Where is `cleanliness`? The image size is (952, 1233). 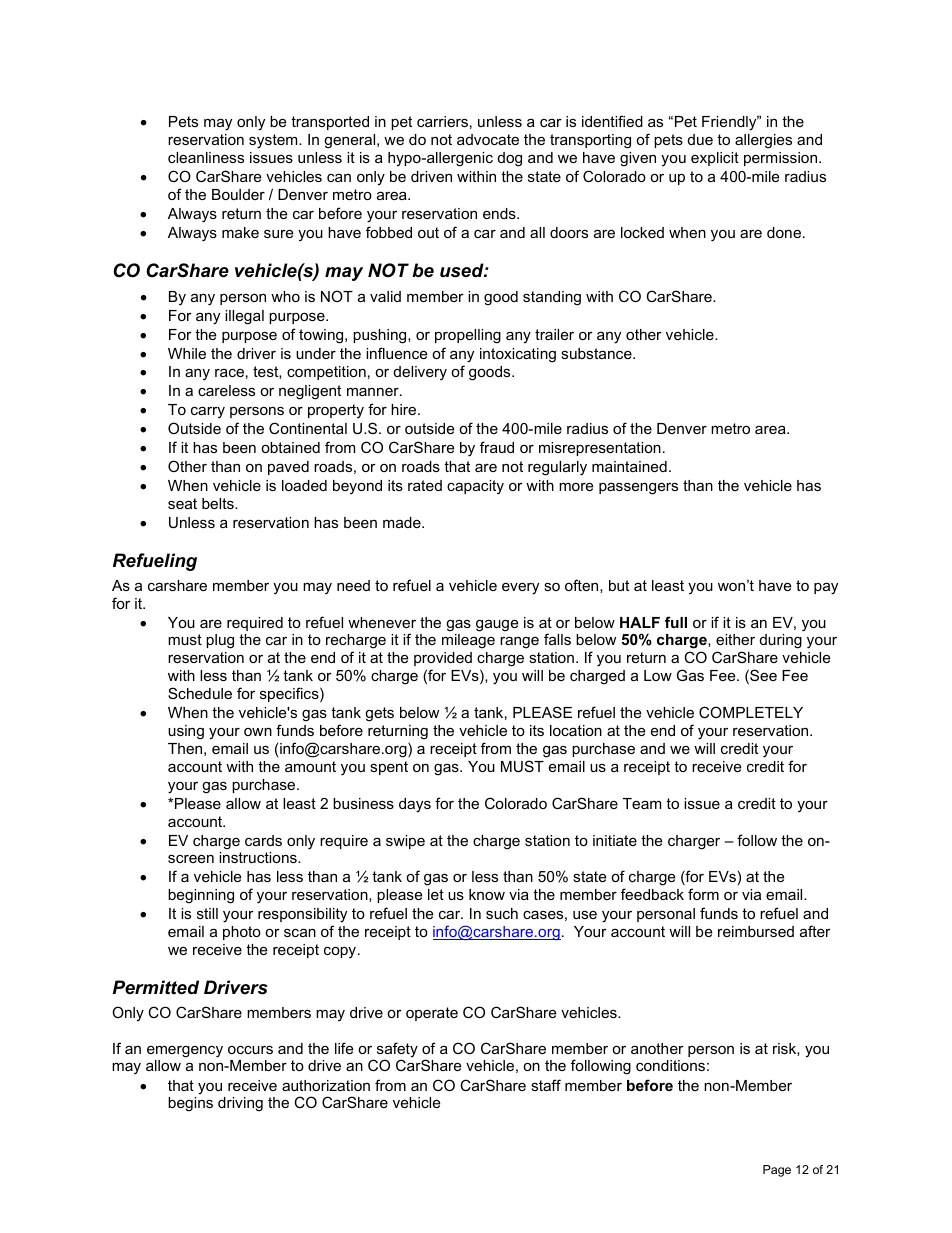 cleanliness is located at coordinates (206, 157).
